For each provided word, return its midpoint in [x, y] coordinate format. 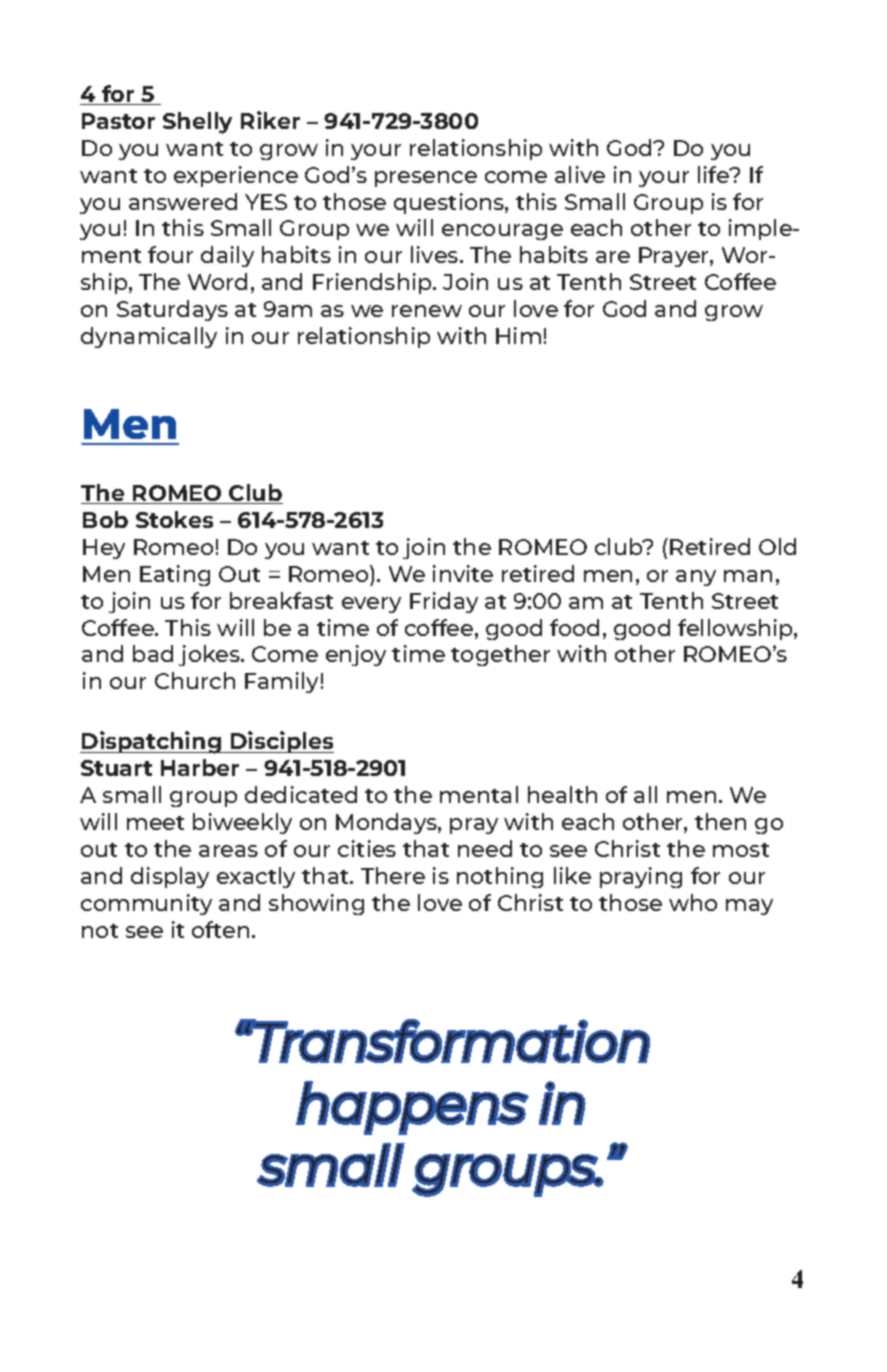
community [146, 904]
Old [777, 546]
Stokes [174, 519]
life [715, 174]
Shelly [197, 123]
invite [463, 573]
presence [426, 179]
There [393, 875]
